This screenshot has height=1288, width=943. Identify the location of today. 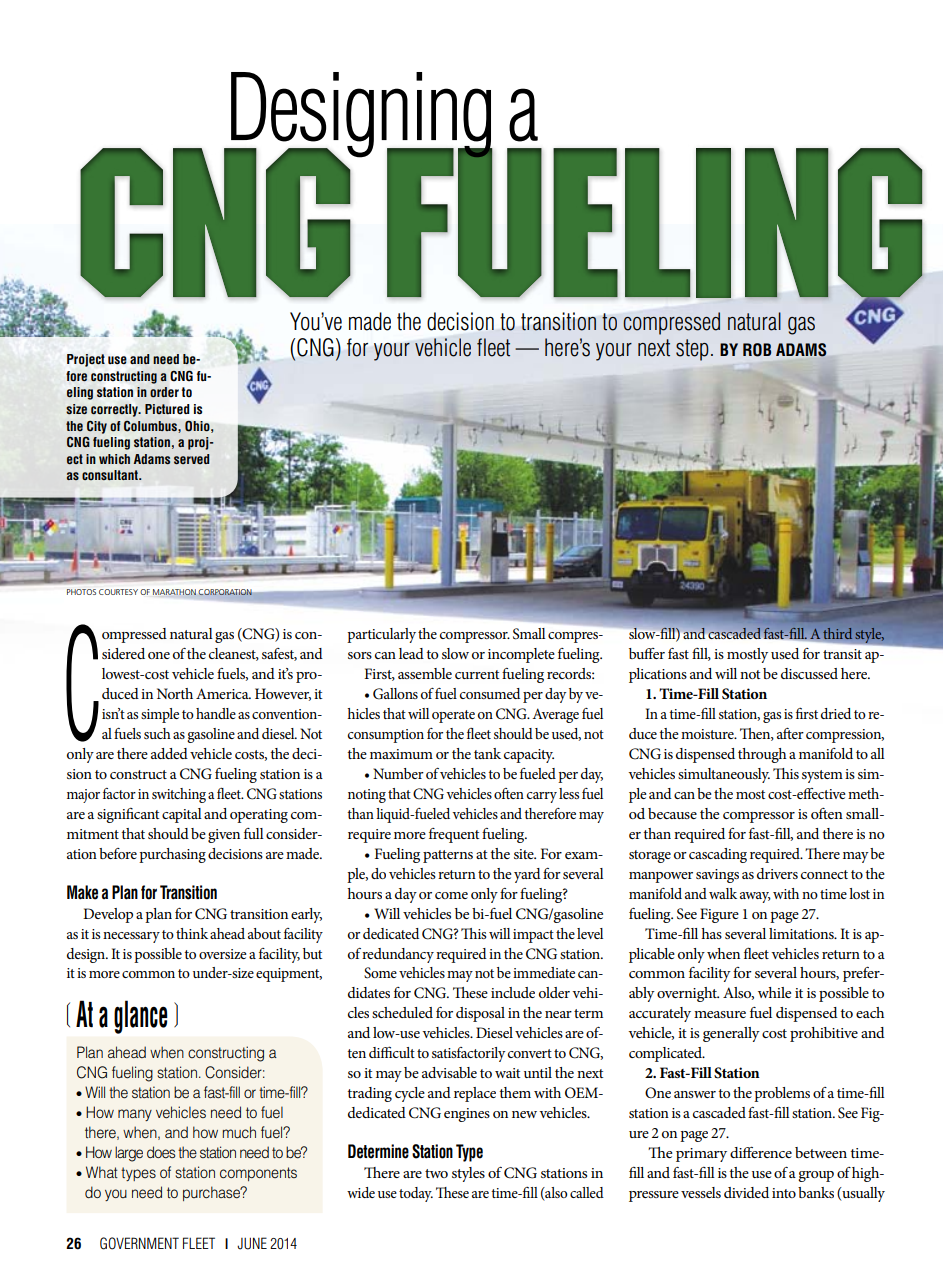
(416, 1194).
